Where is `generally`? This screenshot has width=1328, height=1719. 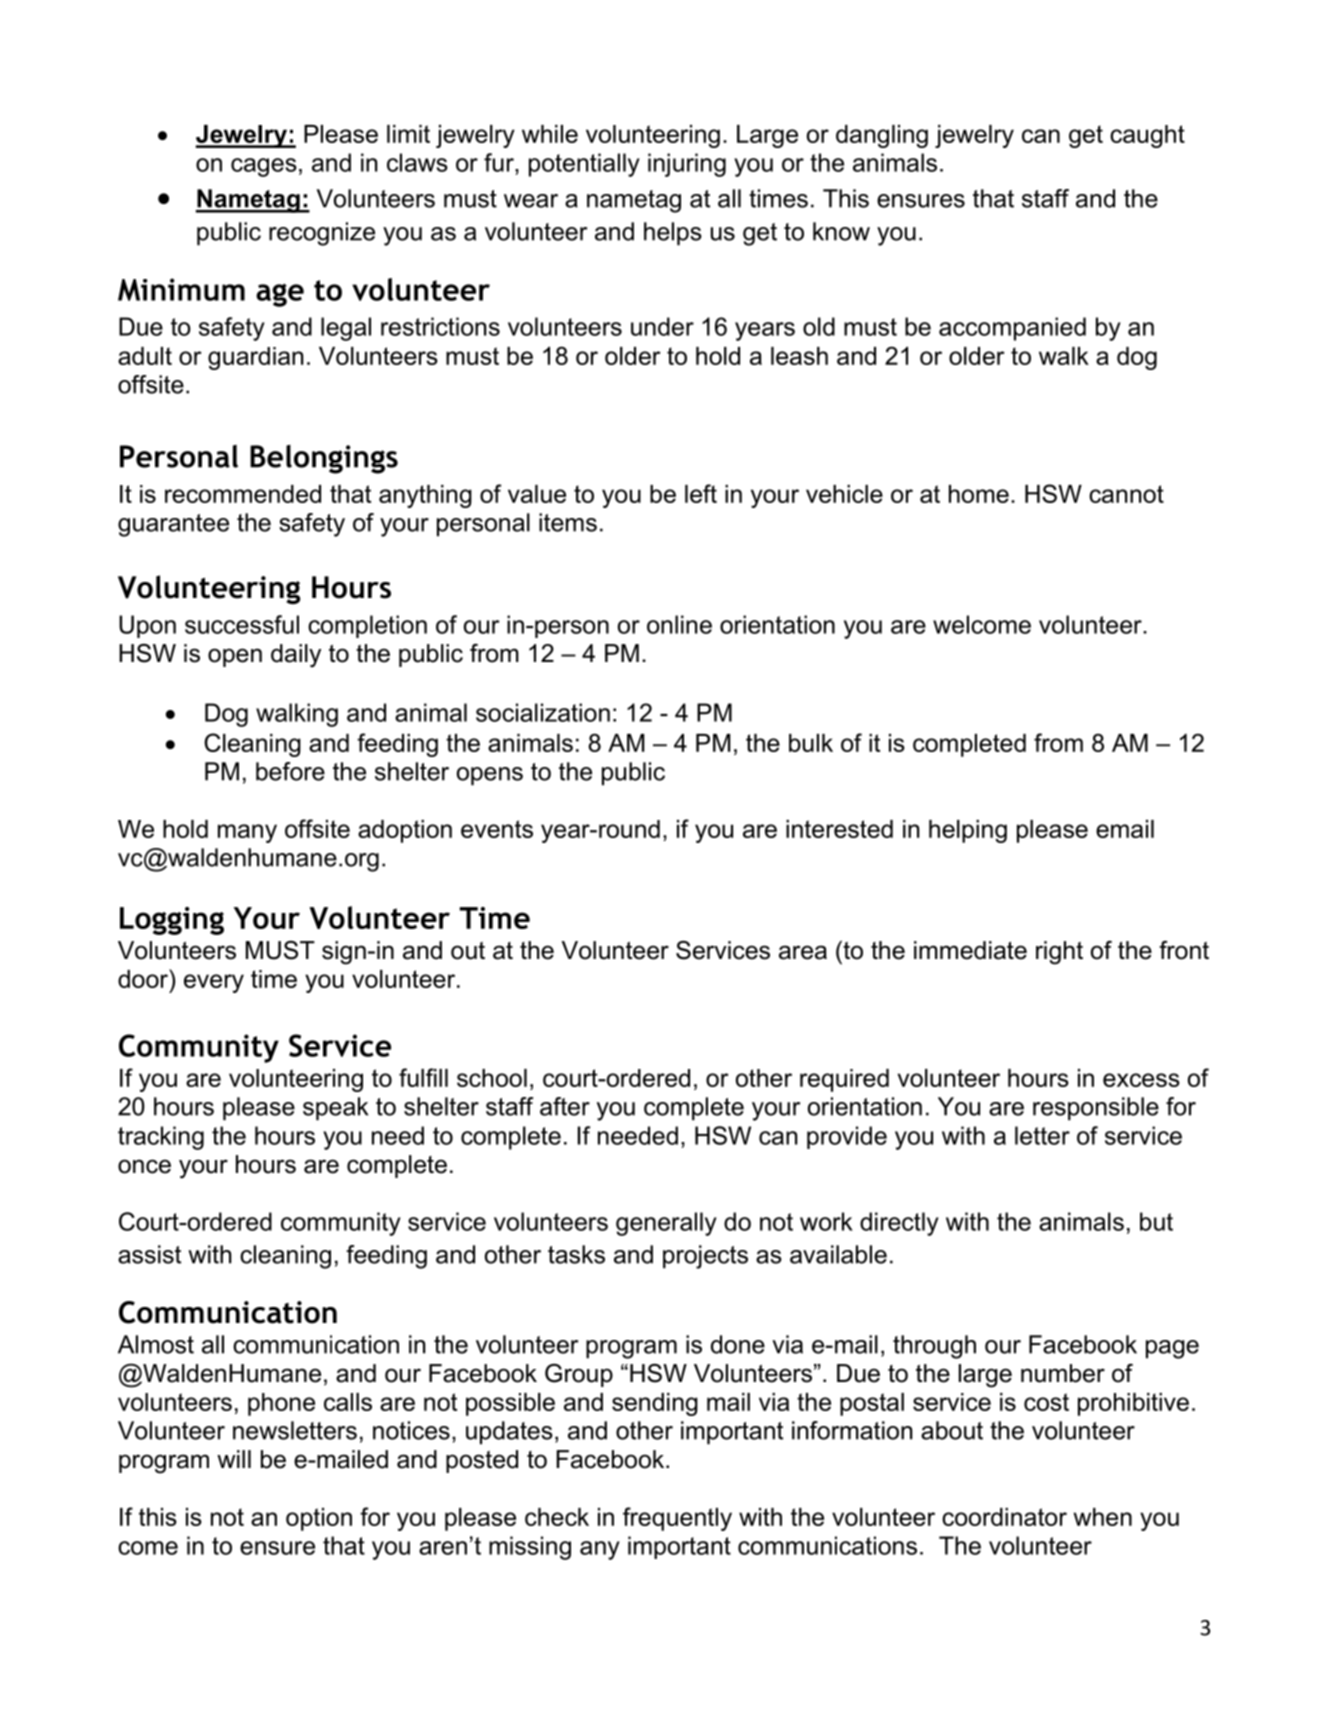
generally is located at coordinates (666, 1224).
